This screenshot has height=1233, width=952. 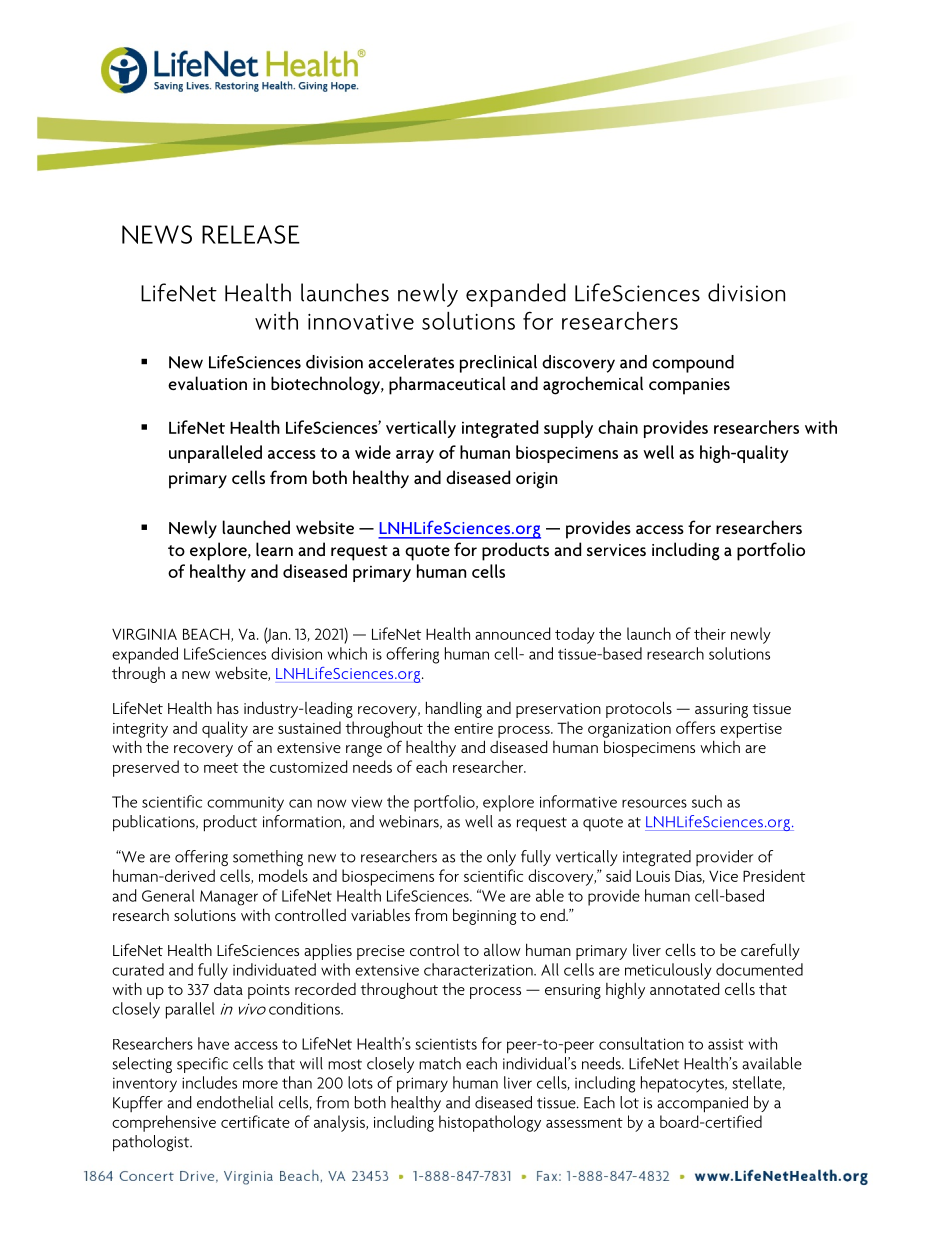 I want to click on compound, so click(x=693, y=364).
